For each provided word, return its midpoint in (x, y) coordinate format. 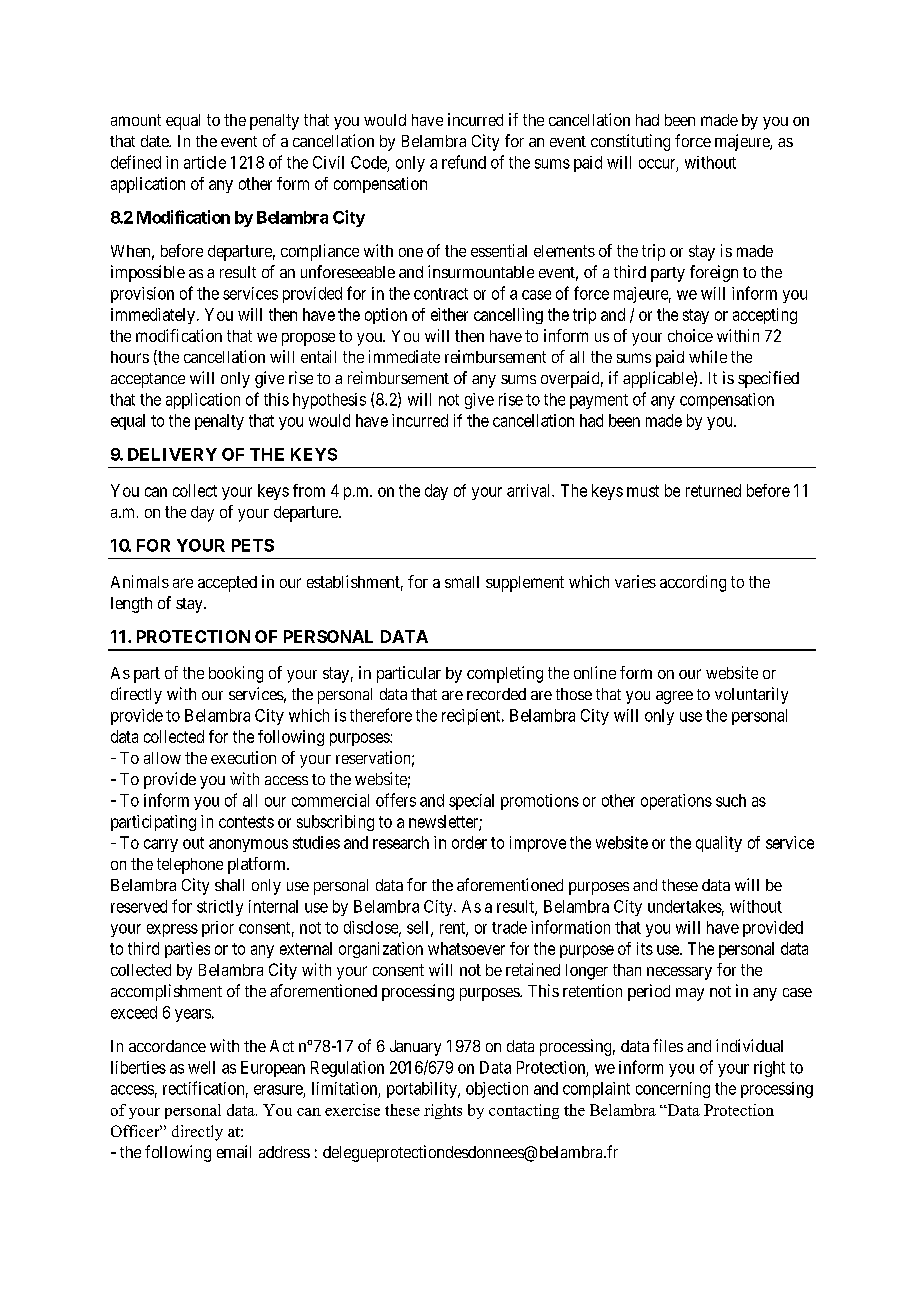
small (462, 582)
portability (423, 1090)
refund (464, 162)
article (205, 162)
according (693, 583)
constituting (630, 142)
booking (236, 674)
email (234, 1151)
